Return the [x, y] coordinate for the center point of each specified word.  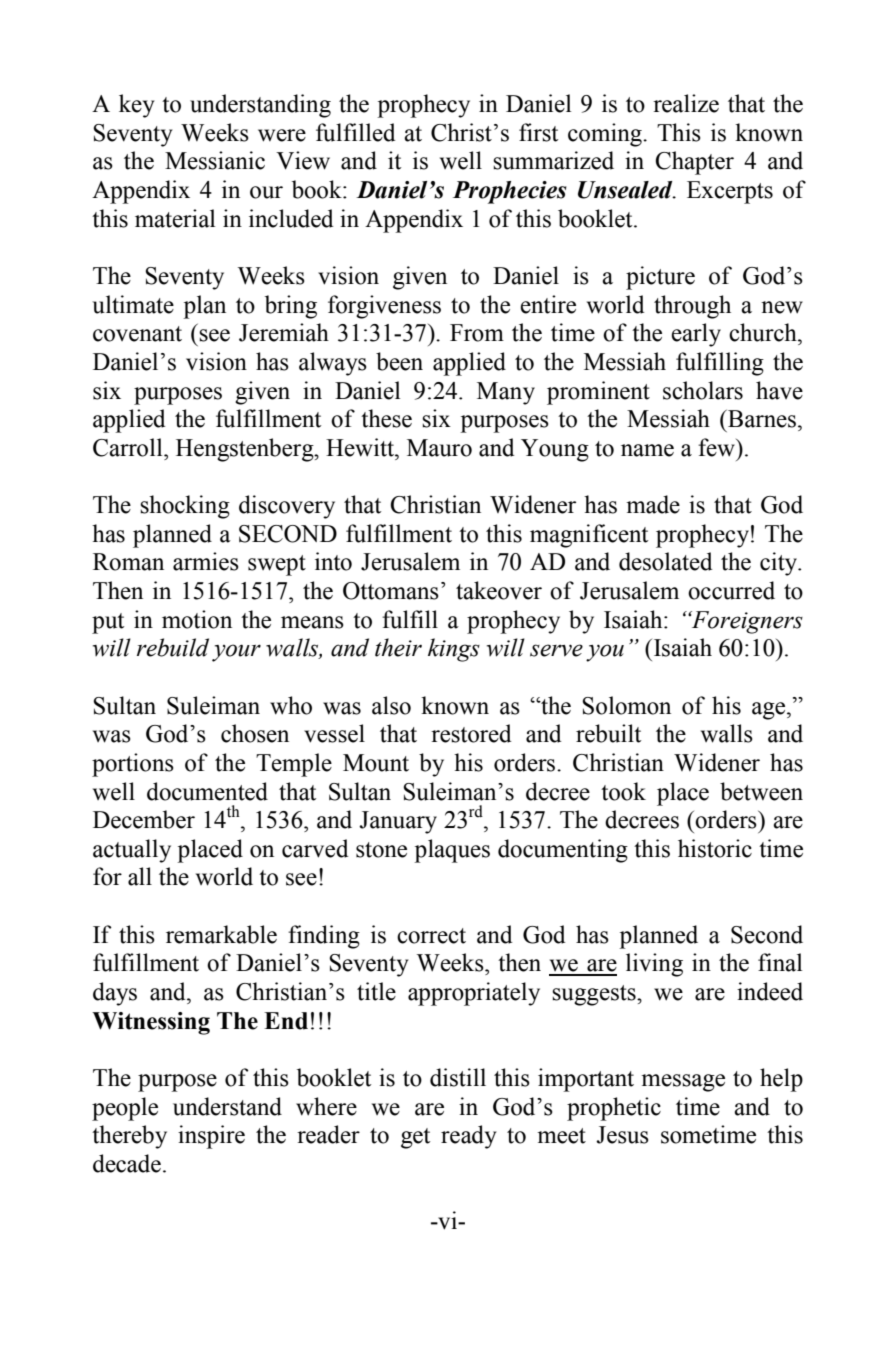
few [718, 447]
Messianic [215, 160]
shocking [185, 507]
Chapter [694, 163]
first [538, 132]
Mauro [439, 448]
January [398, 822]
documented [207, 791]
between [761, 791]
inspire [211, 1137]
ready [469, 1137]
